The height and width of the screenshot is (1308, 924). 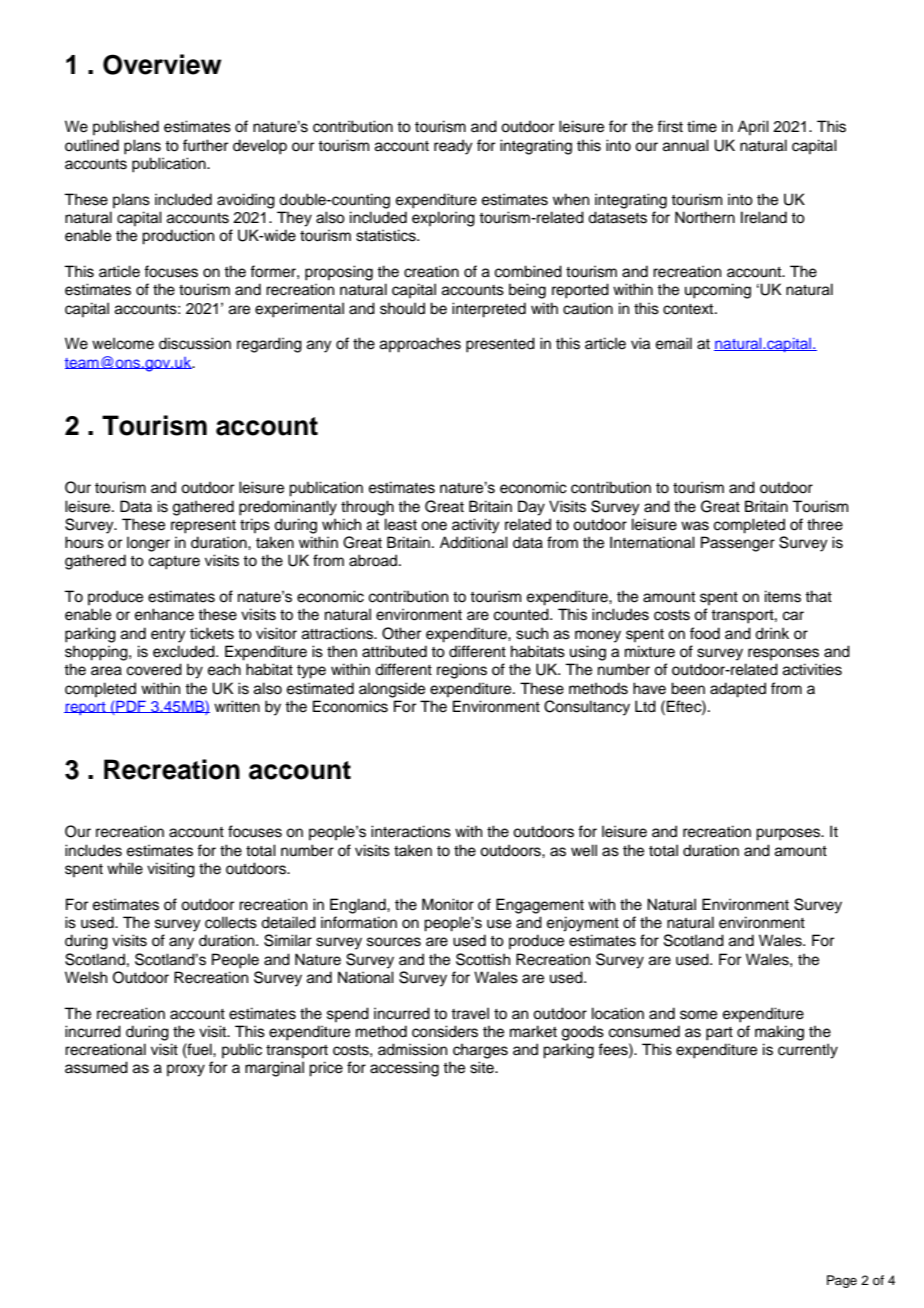 I want to click on presented, so click(x=500, y=345).
